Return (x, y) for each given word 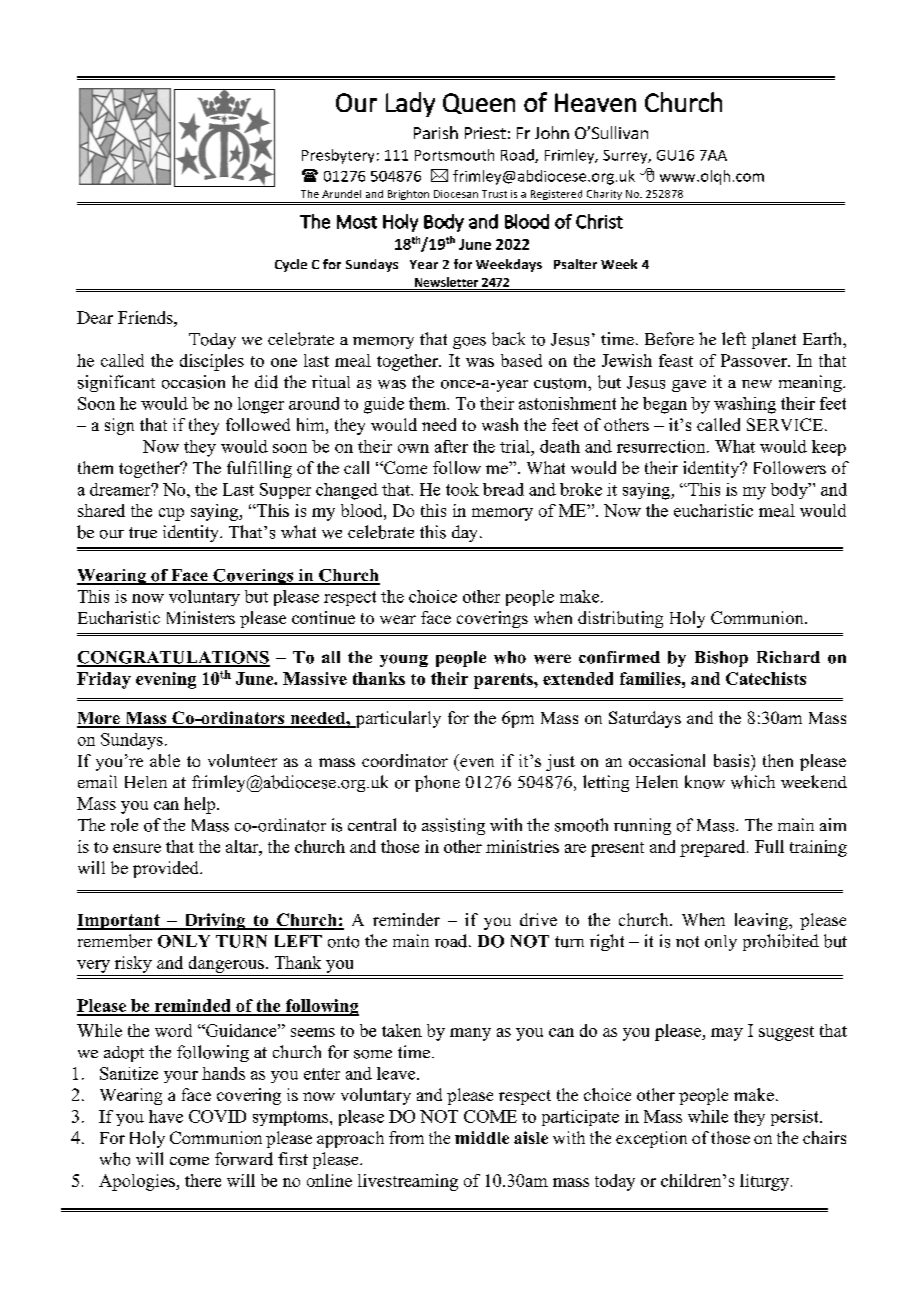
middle (482, 1137)
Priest (485, 133)
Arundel (341, 194)
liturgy (766, 1182)
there (203, 1180)
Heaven (595, 102)
